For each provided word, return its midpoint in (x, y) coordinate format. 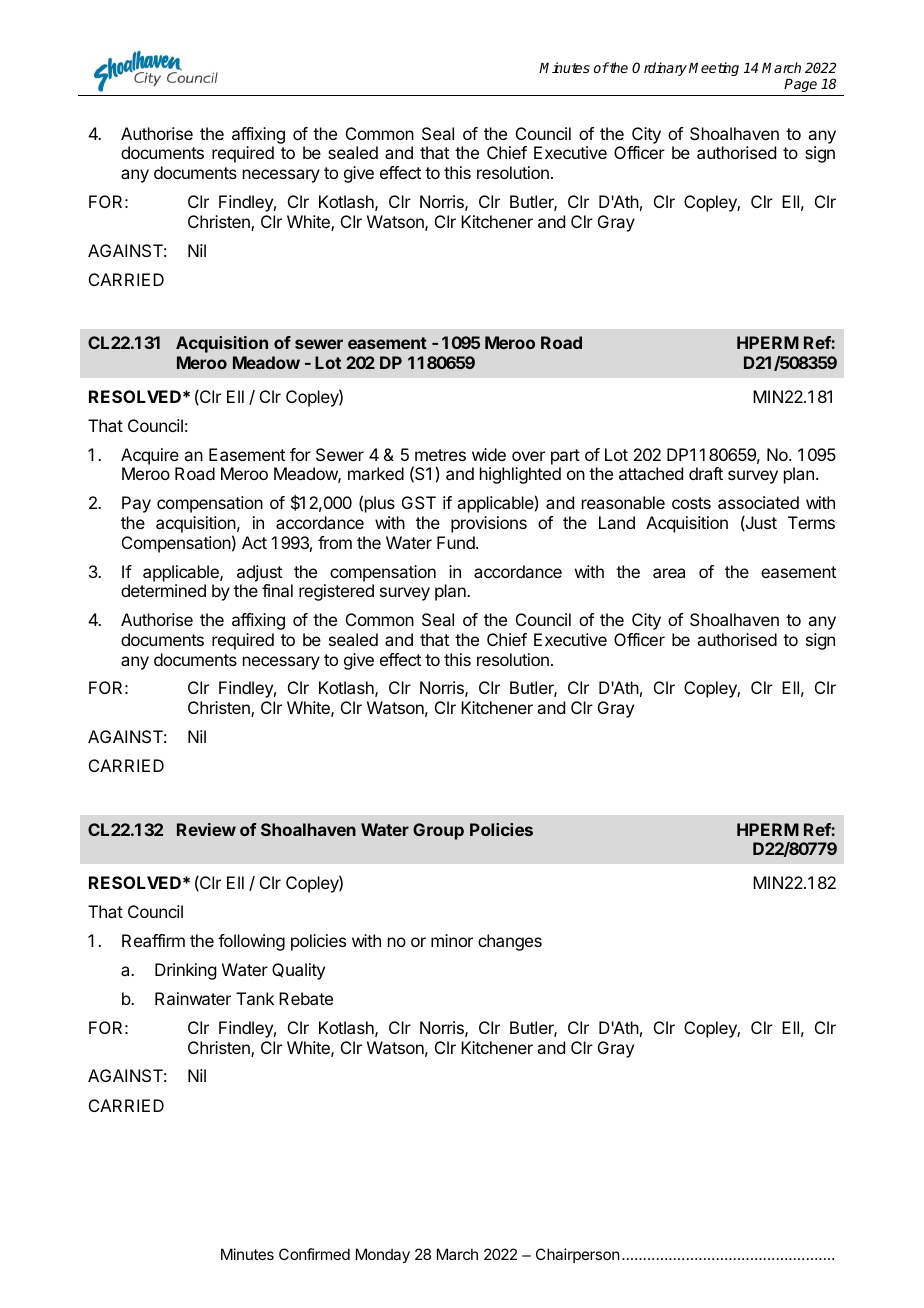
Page (800, 85)
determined (163, 590)
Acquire (150, 456)
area (669, 573)
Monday (383, 1255)
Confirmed (314, 1254)
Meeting (714, 69)
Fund (457, 542)
